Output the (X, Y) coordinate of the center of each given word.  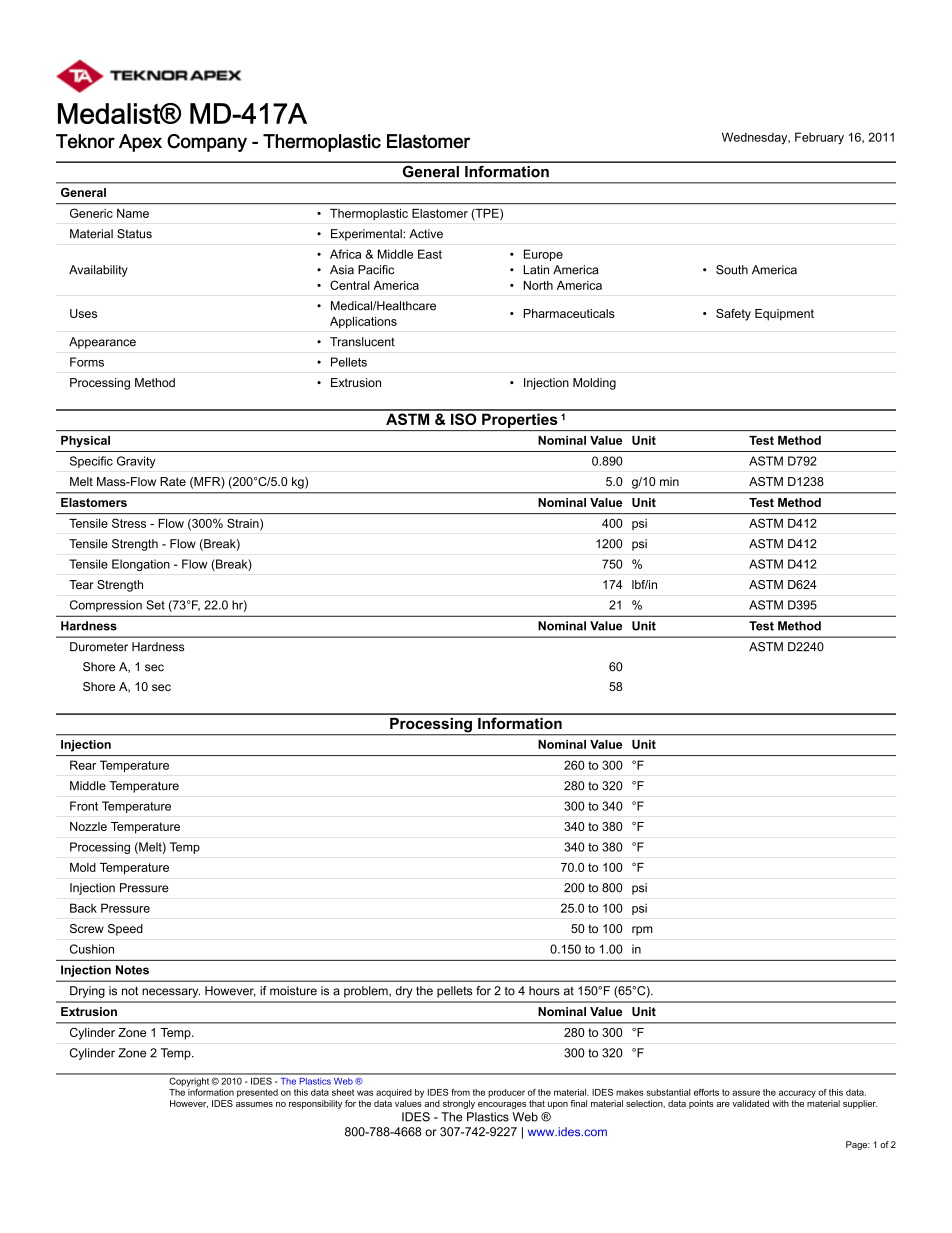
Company (207, 143)
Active (426, 234)
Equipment (784, 315)
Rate (173, 481)
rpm (642, 931)
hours (544, 991)
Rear (83, 765)
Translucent (362, 342)
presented (257, 1093)
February (819, 138)
